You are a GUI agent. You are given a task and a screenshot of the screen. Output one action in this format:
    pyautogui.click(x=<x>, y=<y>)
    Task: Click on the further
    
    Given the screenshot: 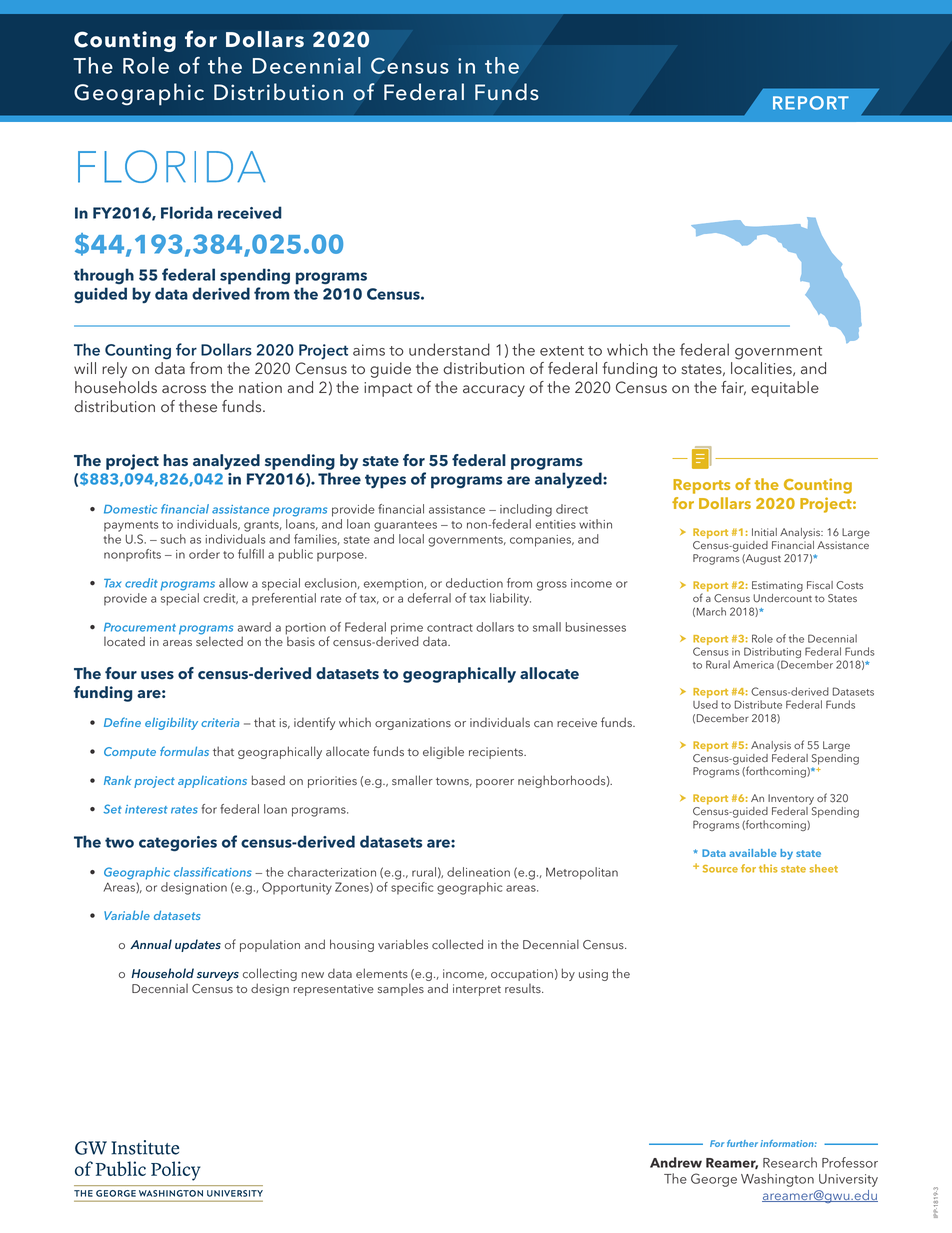 What is the action you would take?
    pyautogui.click(x=742, y=1143)
